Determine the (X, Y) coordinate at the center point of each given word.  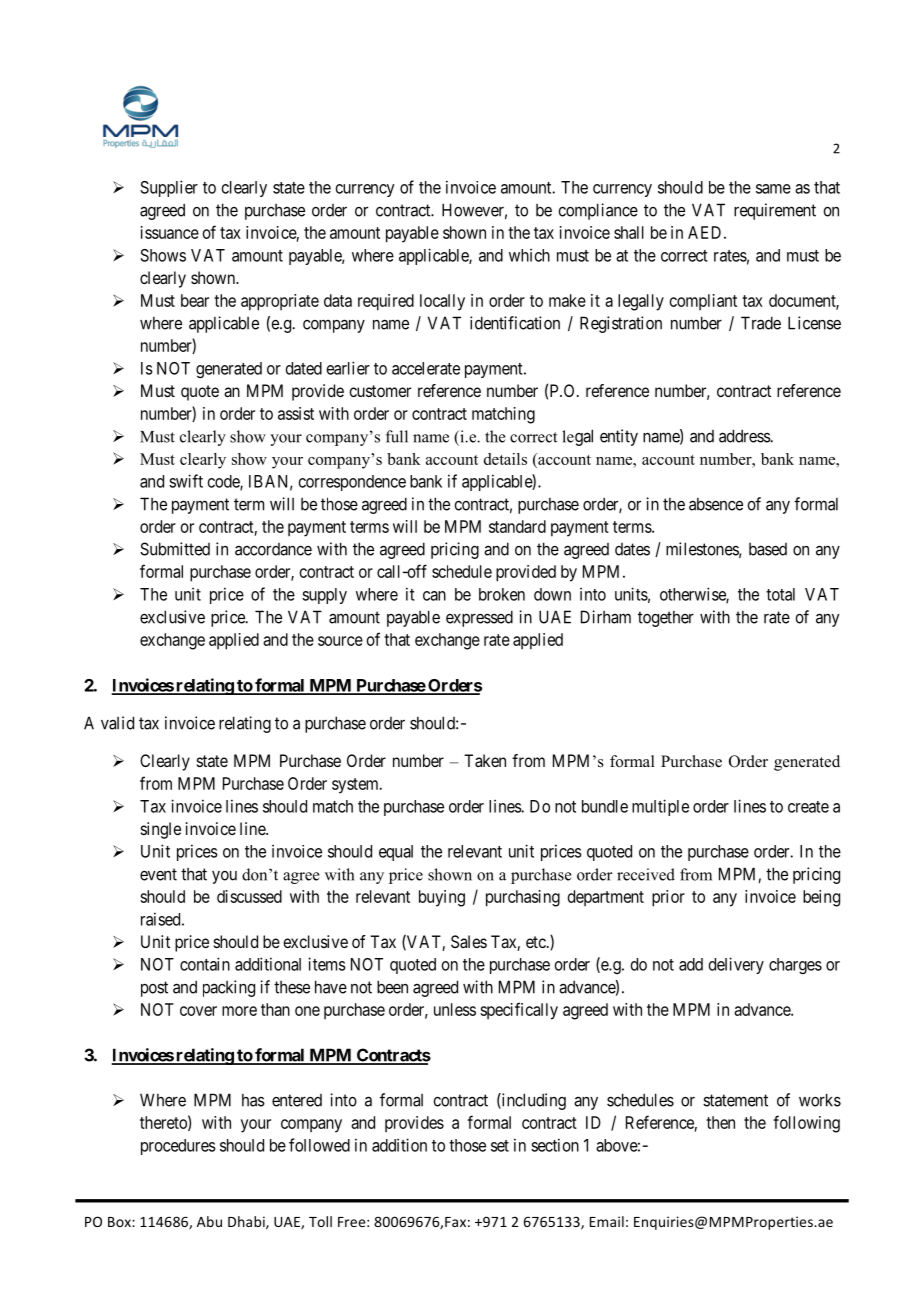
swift (186, 481)
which (529, 255)
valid (117, 723)
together (666, 618)
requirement (775, 211)
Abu (209, 1221)
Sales (469, 941)
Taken (485, 760)
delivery (736, 965)
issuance (170, 232)
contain (205, 964)
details (505, 459)
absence (716, 504)
